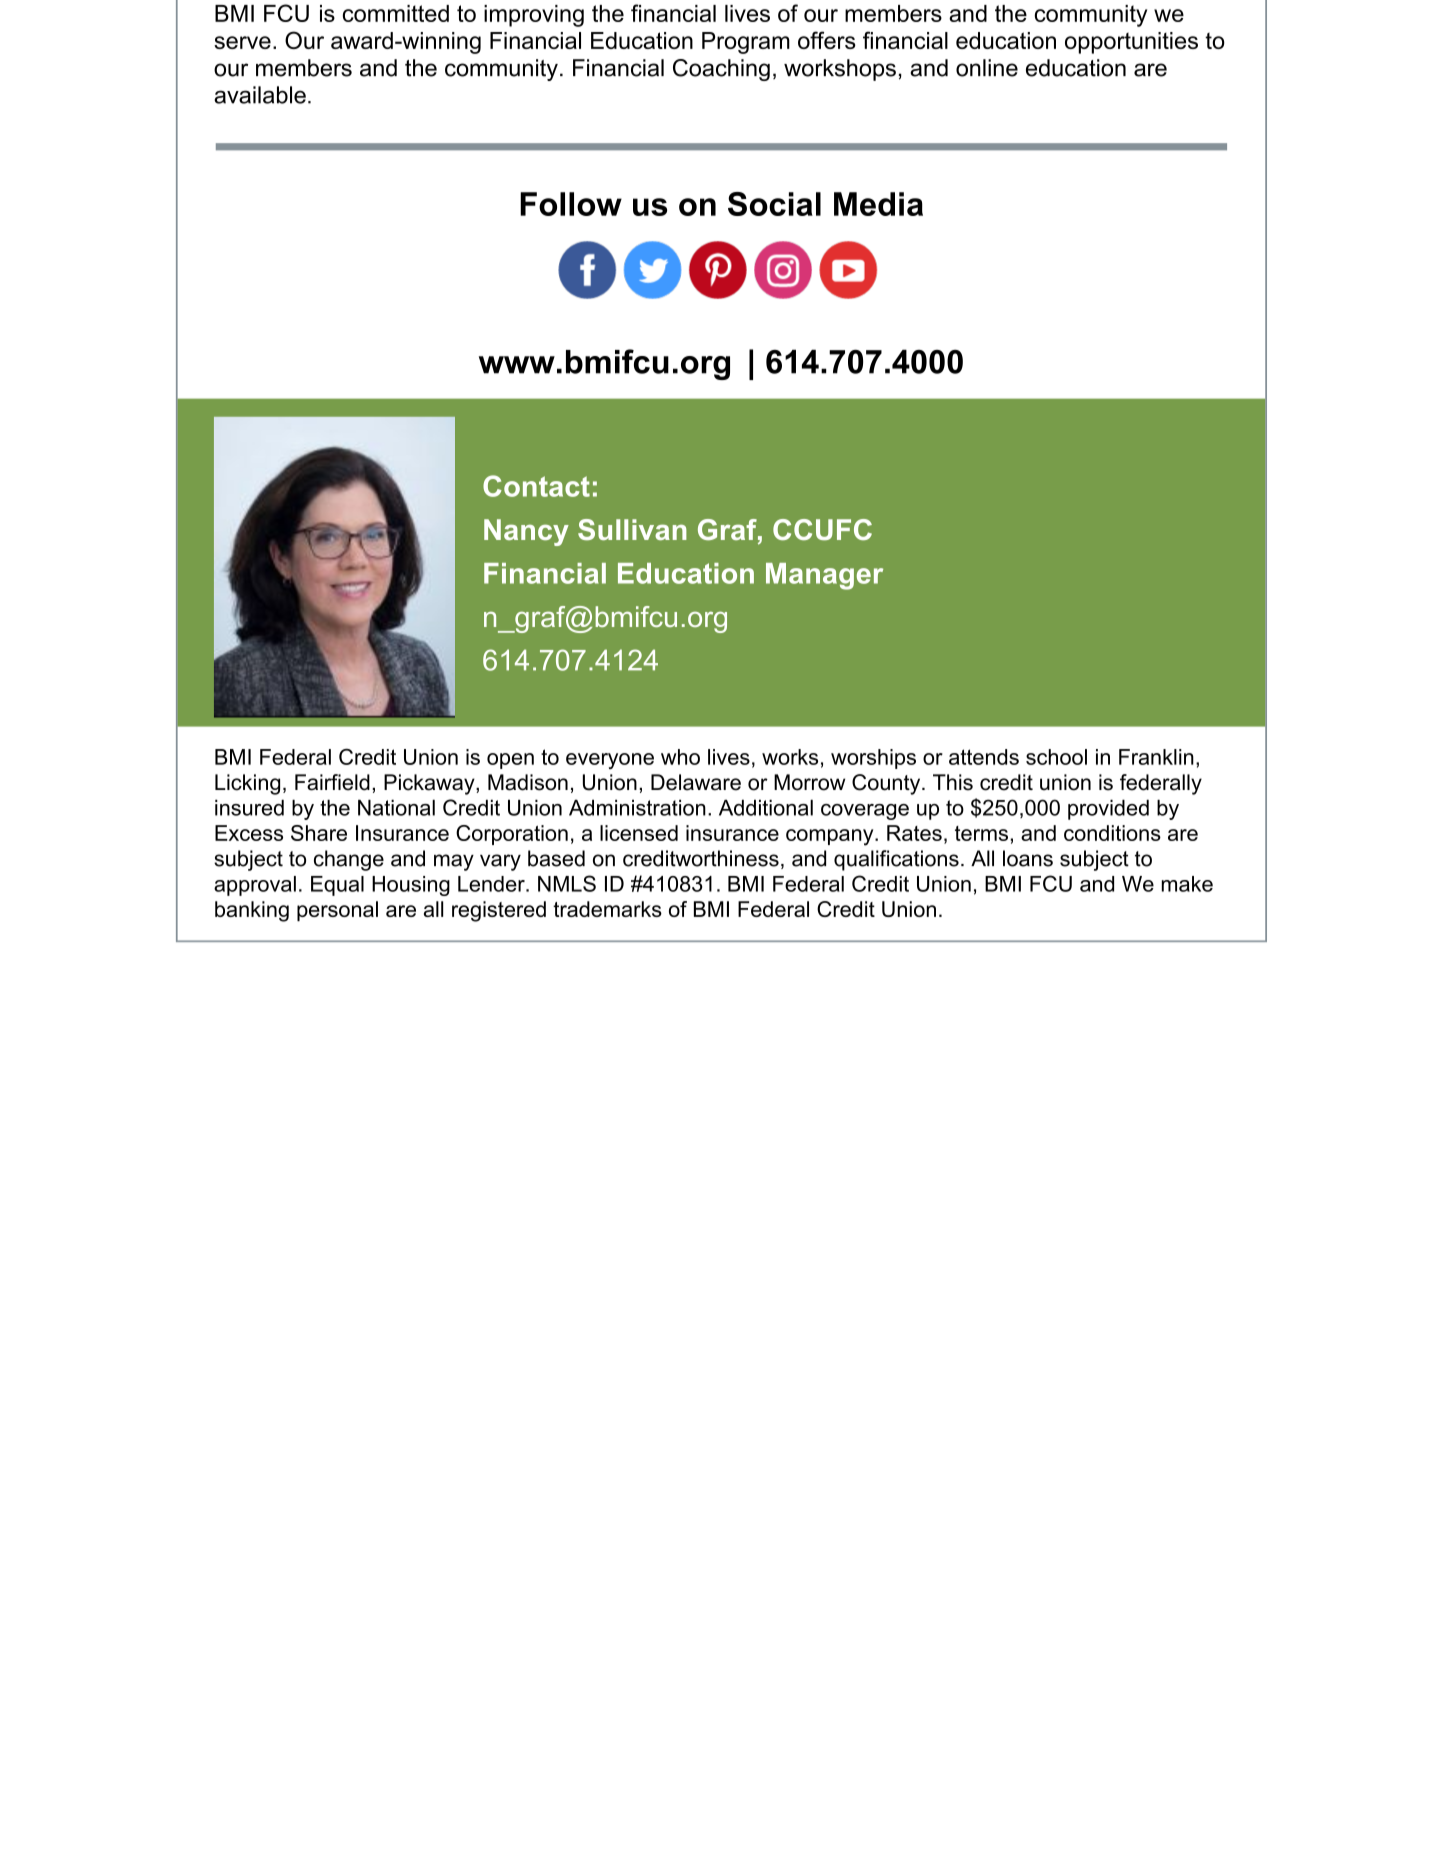 Image resolution: width=1444 pixels, height=1868 pixels. I want to click on who, so click(680, 757).
